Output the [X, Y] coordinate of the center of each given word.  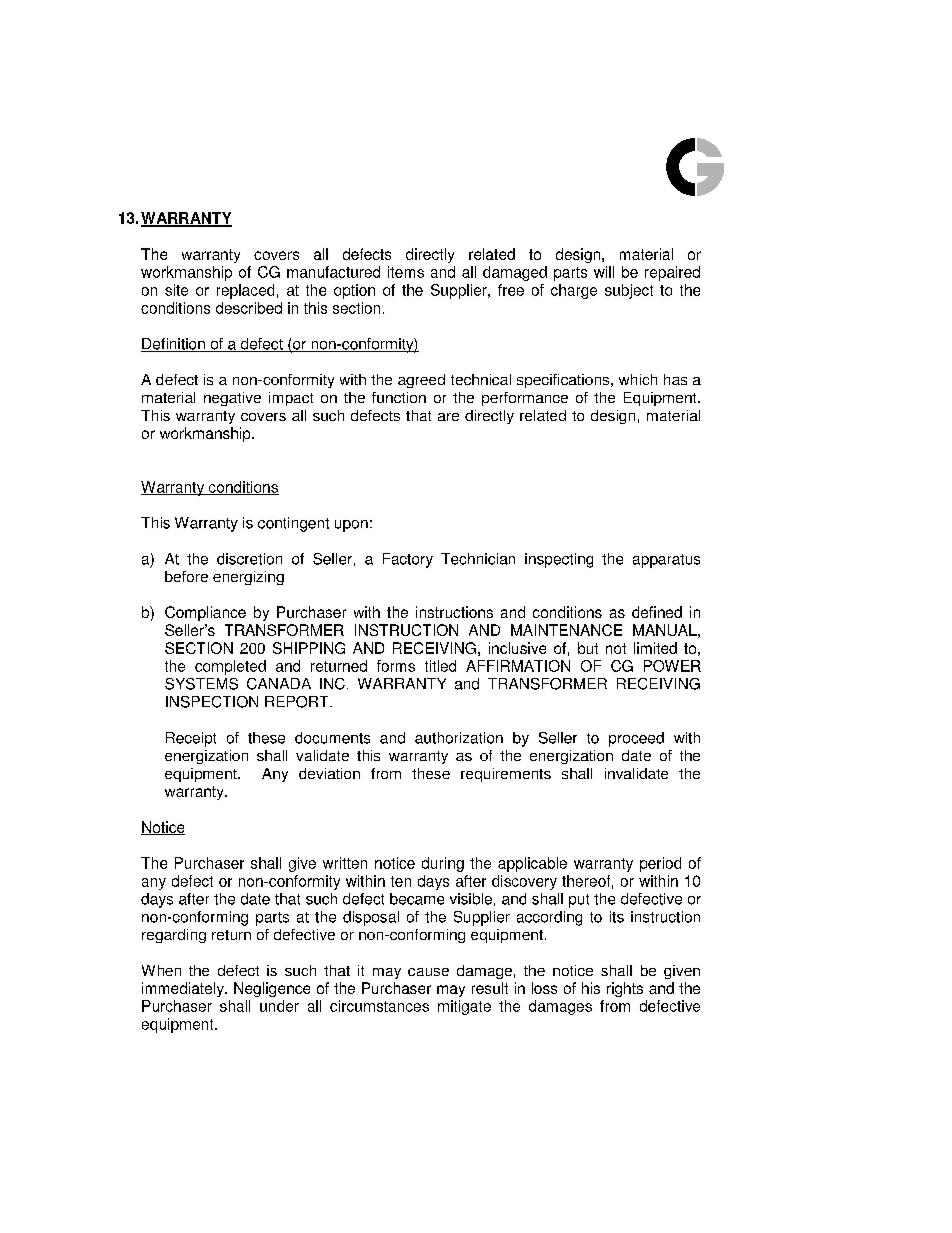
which [638, 379]
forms [396, 666]
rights [625, 989]
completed [230, 667]
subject [629, 291]
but [588, 648]
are [448, 417]
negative [232, 399]
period [660, 864]
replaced [245, 291]
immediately [184, 989]
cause [428, 972]
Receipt [191, 739]
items [406, 272]
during [443, 864]
